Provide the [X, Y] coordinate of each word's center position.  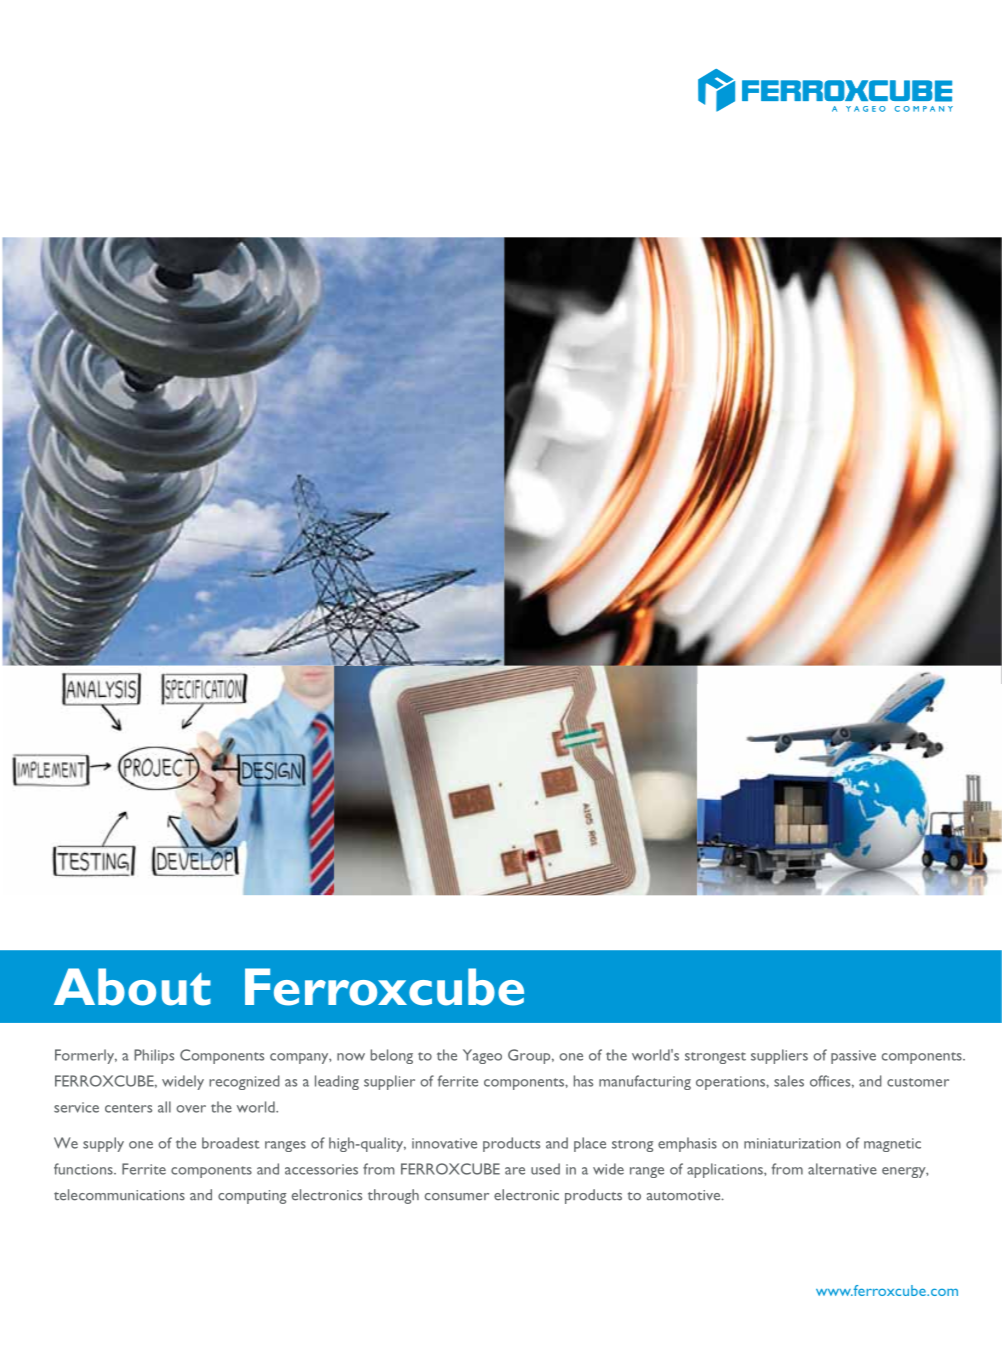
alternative [842, 1169]
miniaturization [792, 1143]
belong [392, 1056]
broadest [231, 1143]
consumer [457, 1197]
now [351, 1057]
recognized [244, 1082]
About [132, 987]
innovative [444, 1143]
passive [853, 1057]
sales [789, 1081]
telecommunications [119, 1195]
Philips [154, 1056]
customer [918, 1082]
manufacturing [645, 1082]
